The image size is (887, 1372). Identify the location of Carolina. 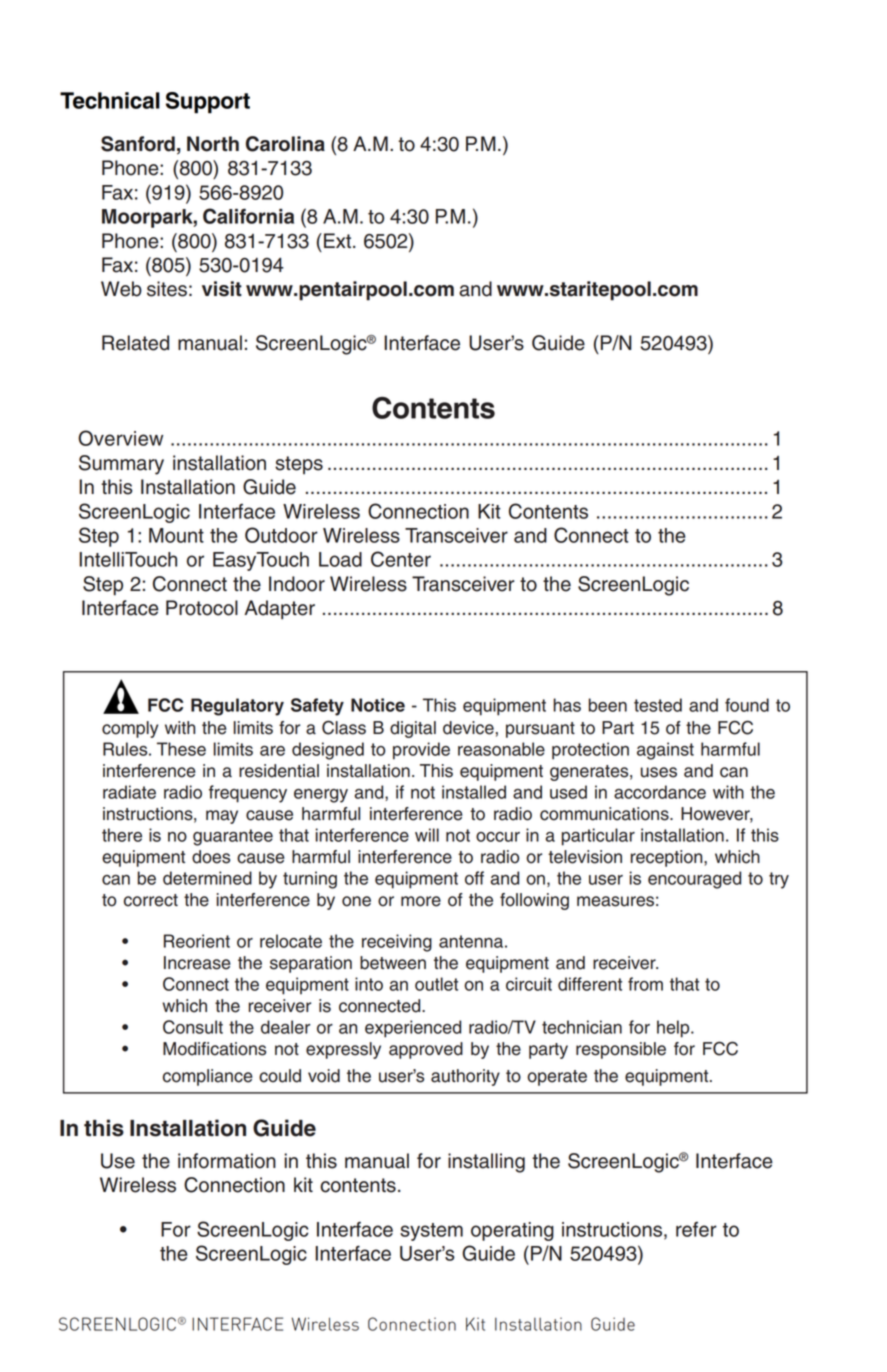
(285, 144).
